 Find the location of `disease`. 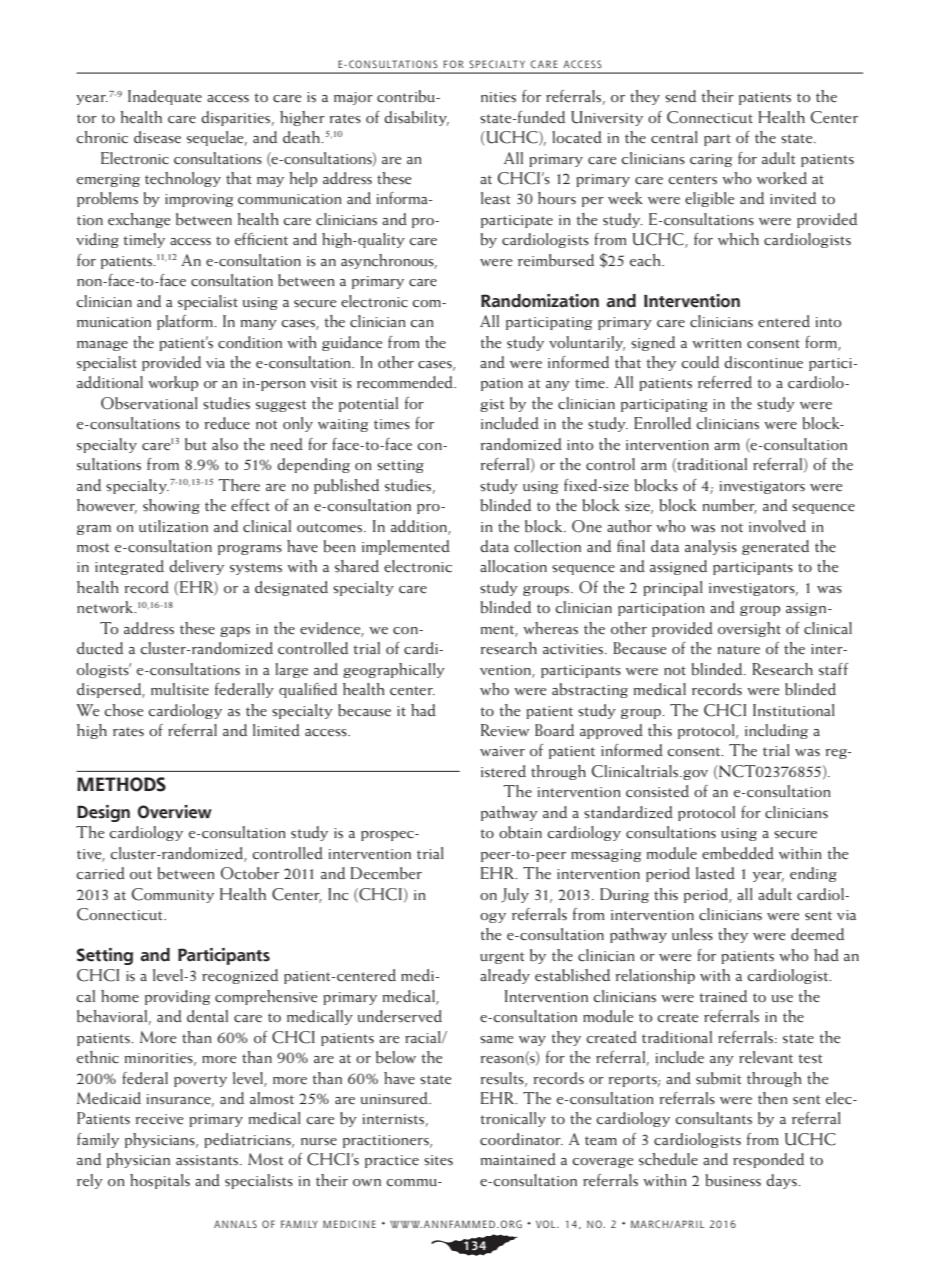

disease is located at coordinates (157, 137).
